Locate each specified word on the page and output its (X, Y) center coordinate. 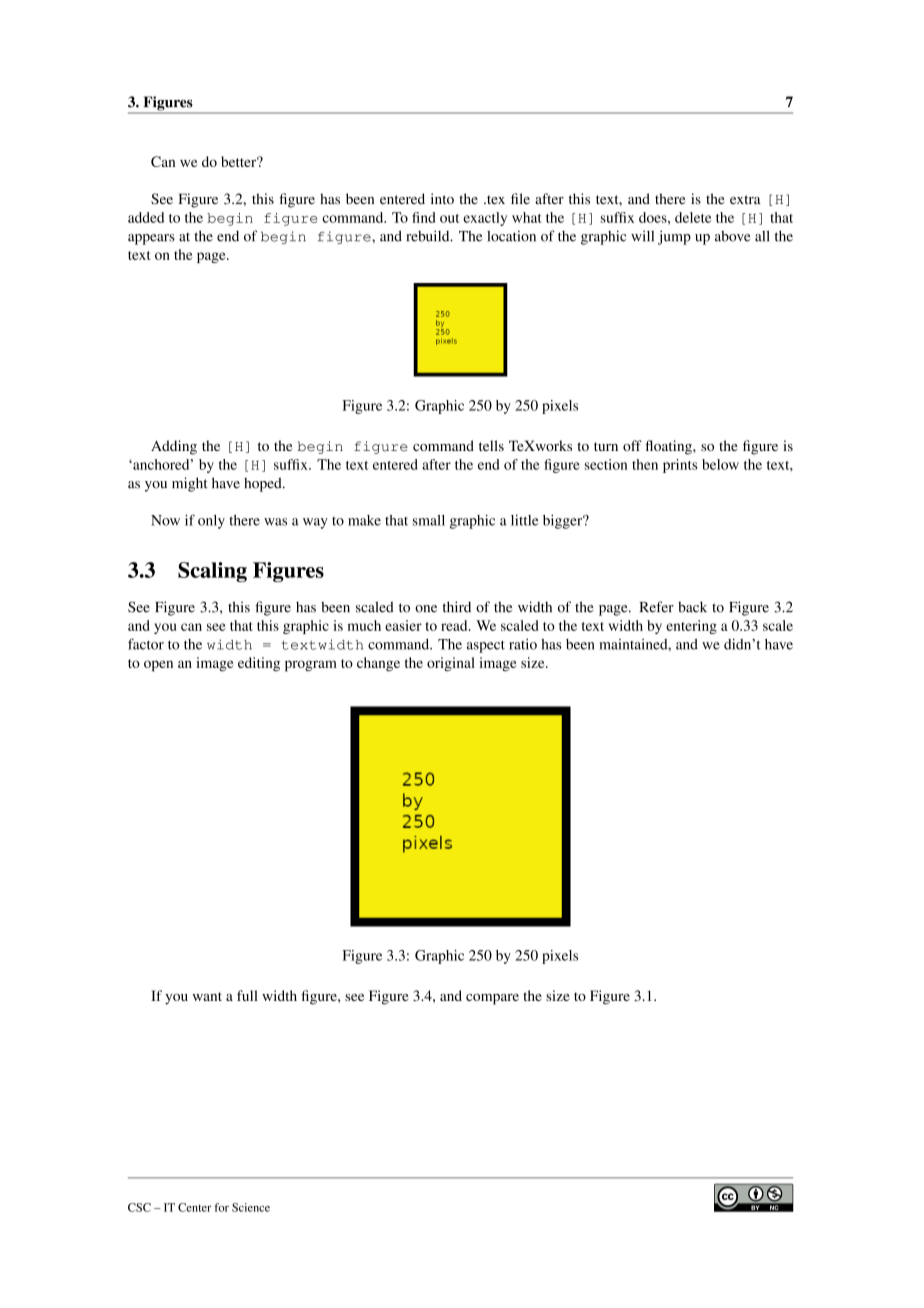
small (429, 520)
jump (674, 237)
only (211, 522)
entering (691, 627)
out (449, 218)
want (207, 996)
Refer (657, 607)
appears (151, 239)
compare (492, 999)
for (222, 1207)
